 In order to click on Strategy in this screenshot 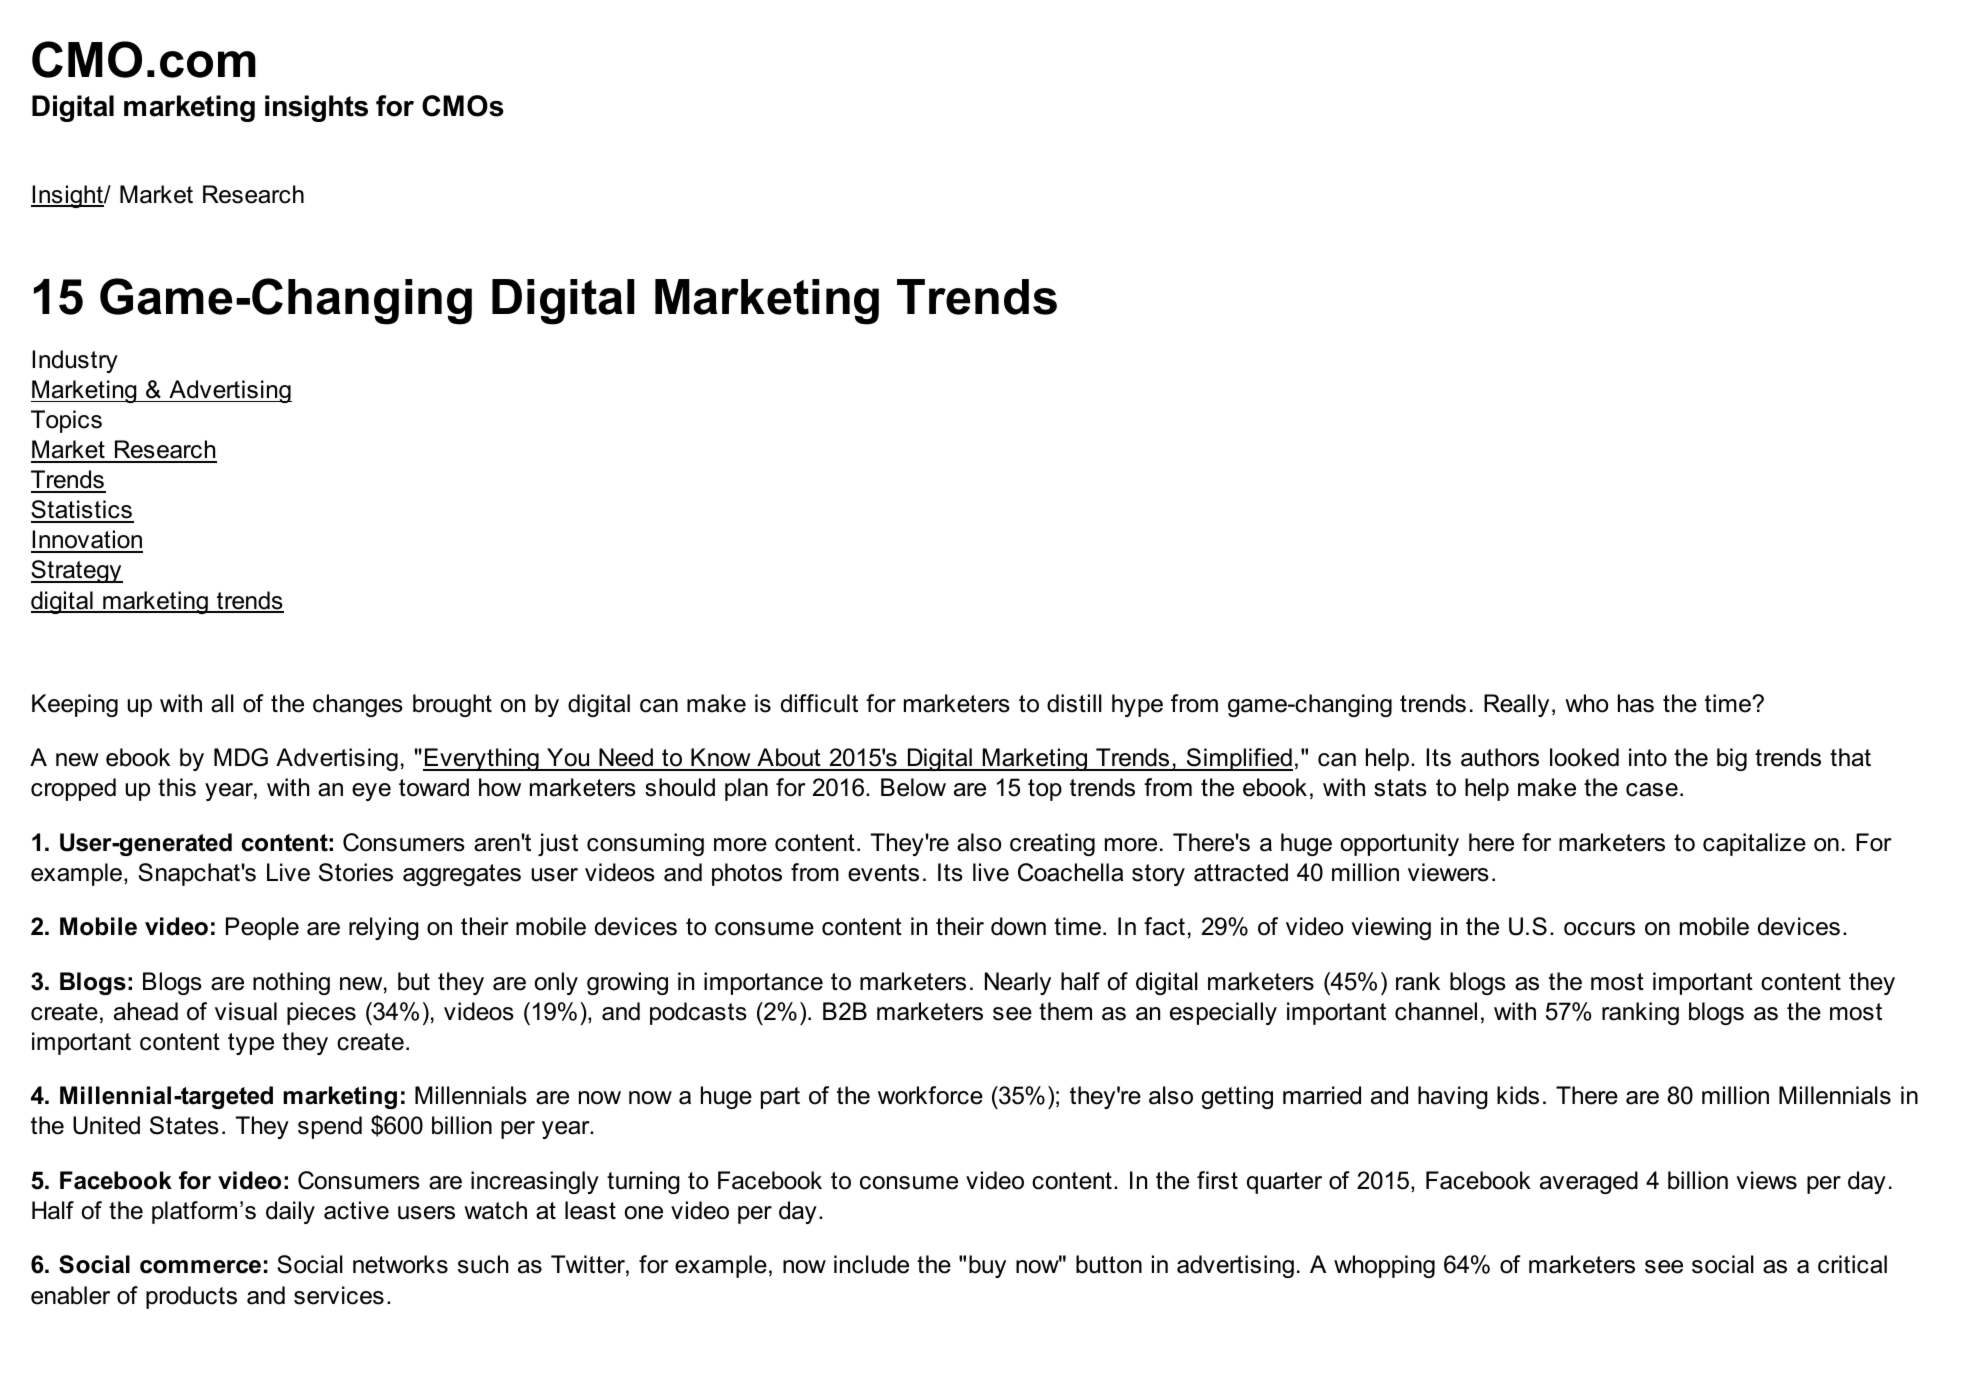, I will do `click(77, 571)`.
